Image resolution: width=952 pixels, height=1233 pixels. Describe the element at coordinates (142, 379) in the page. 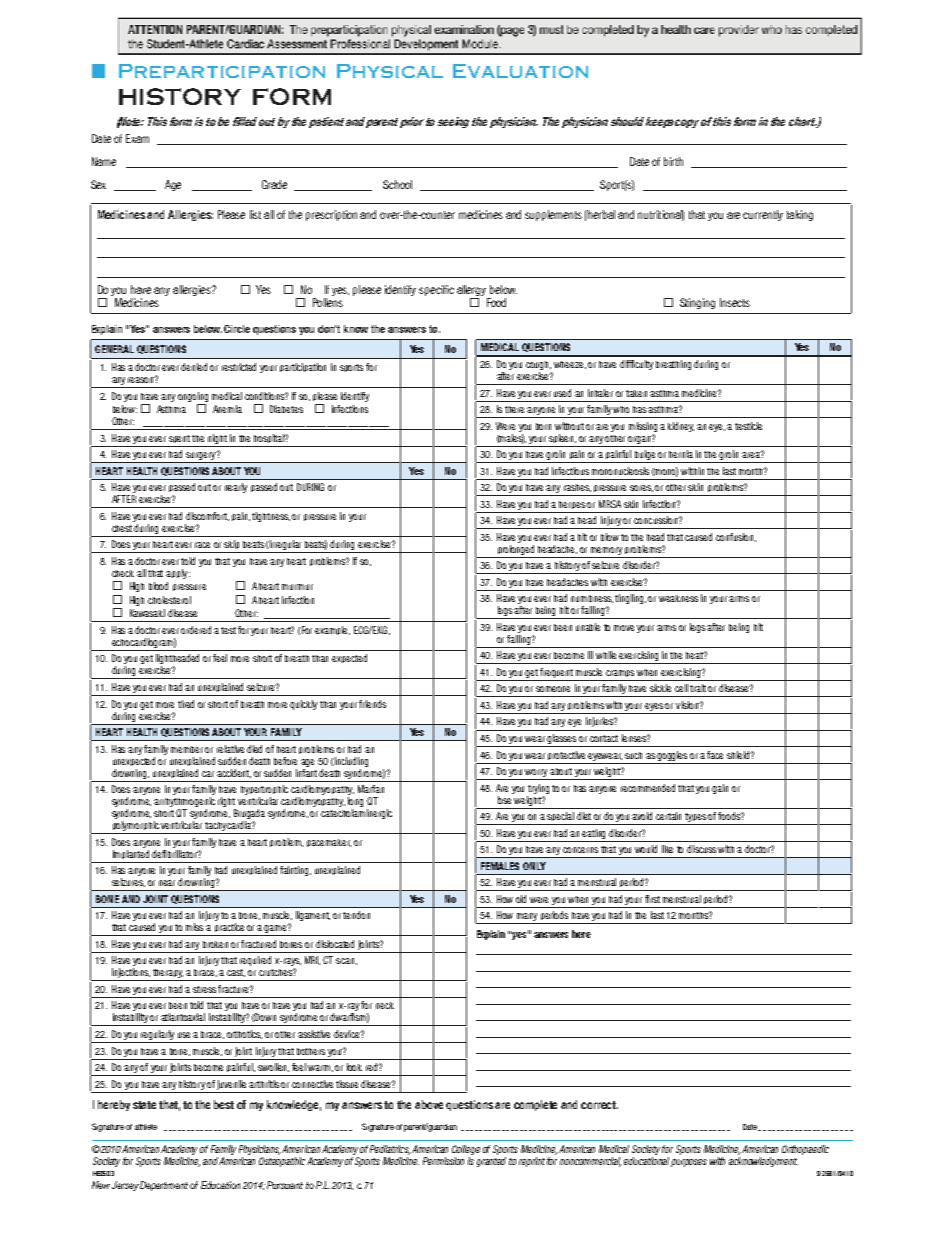

I see `reason` at that location.
